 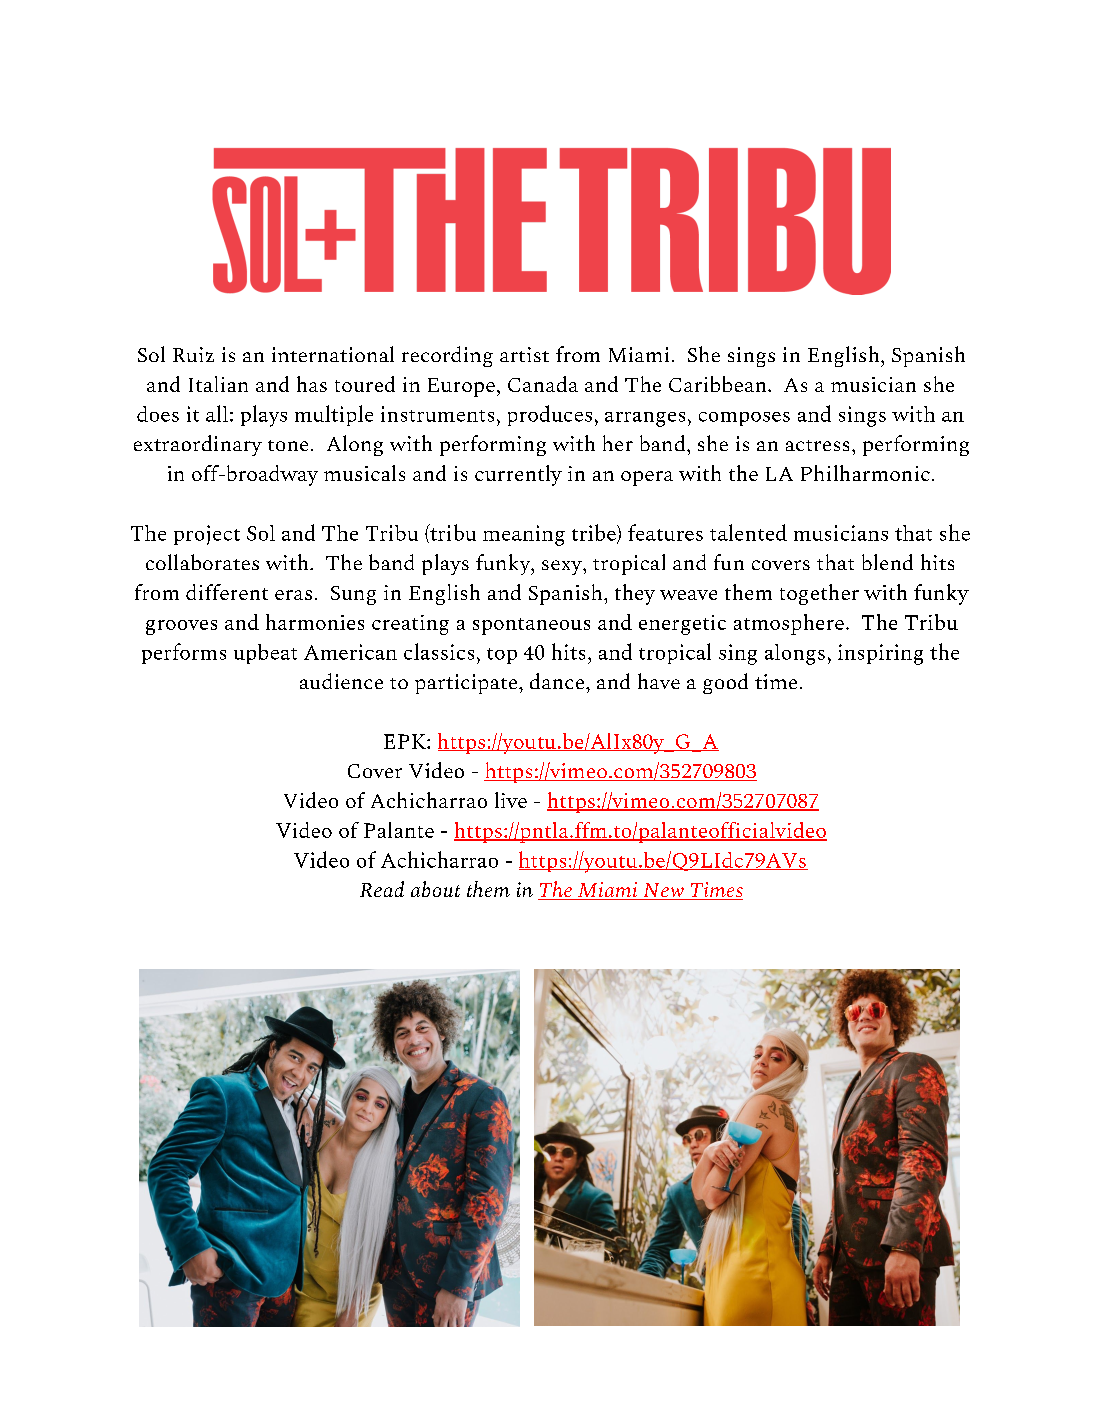 What do you see at coordinates (524, 354) in the screenshot?
I see `artist` at bounding box center [524, 354].
